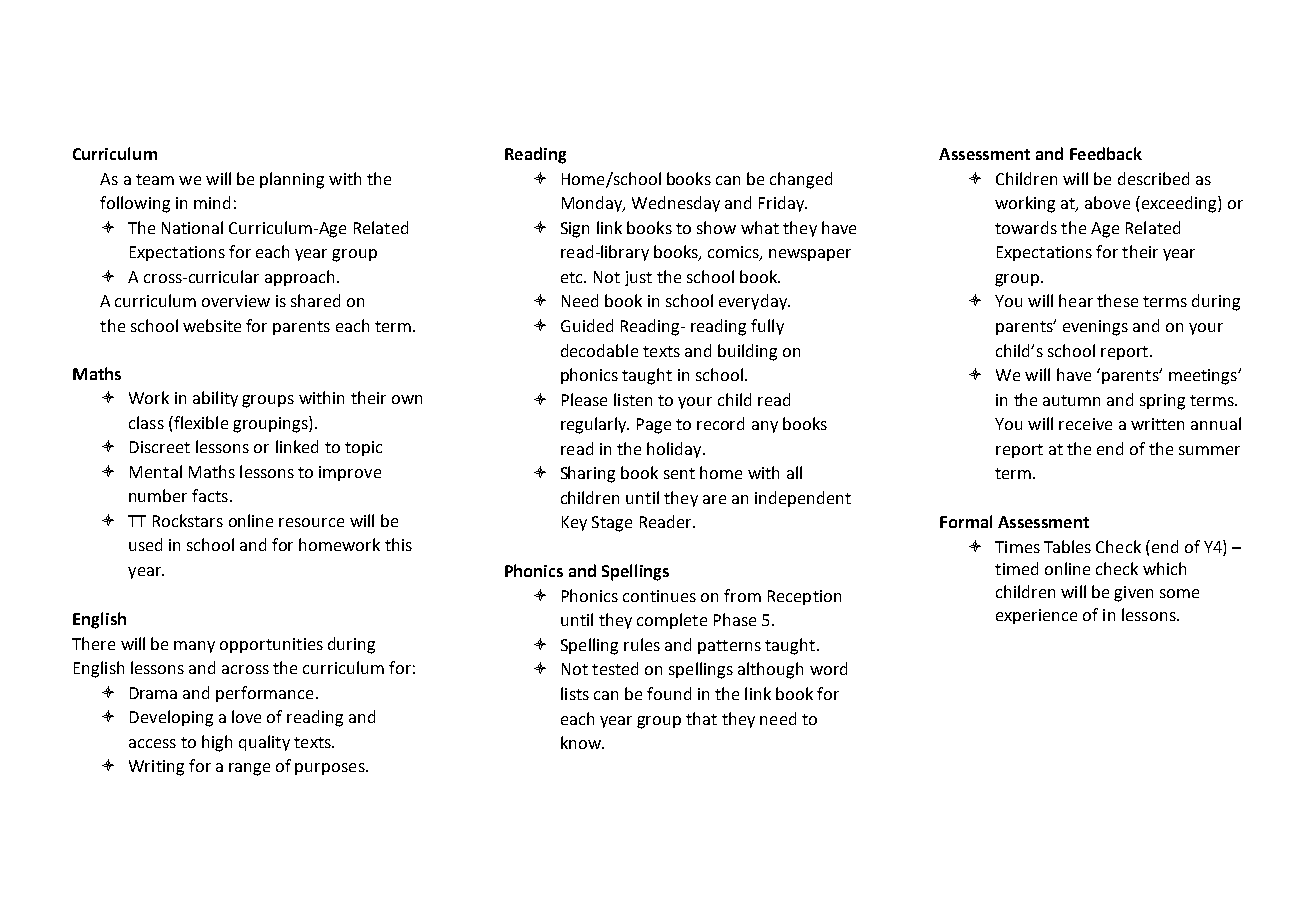 This document has height=924, width=1308. What do you see at coordinates (292, 180) in the document?
I see `planning` at bounding box center [292, 180].
